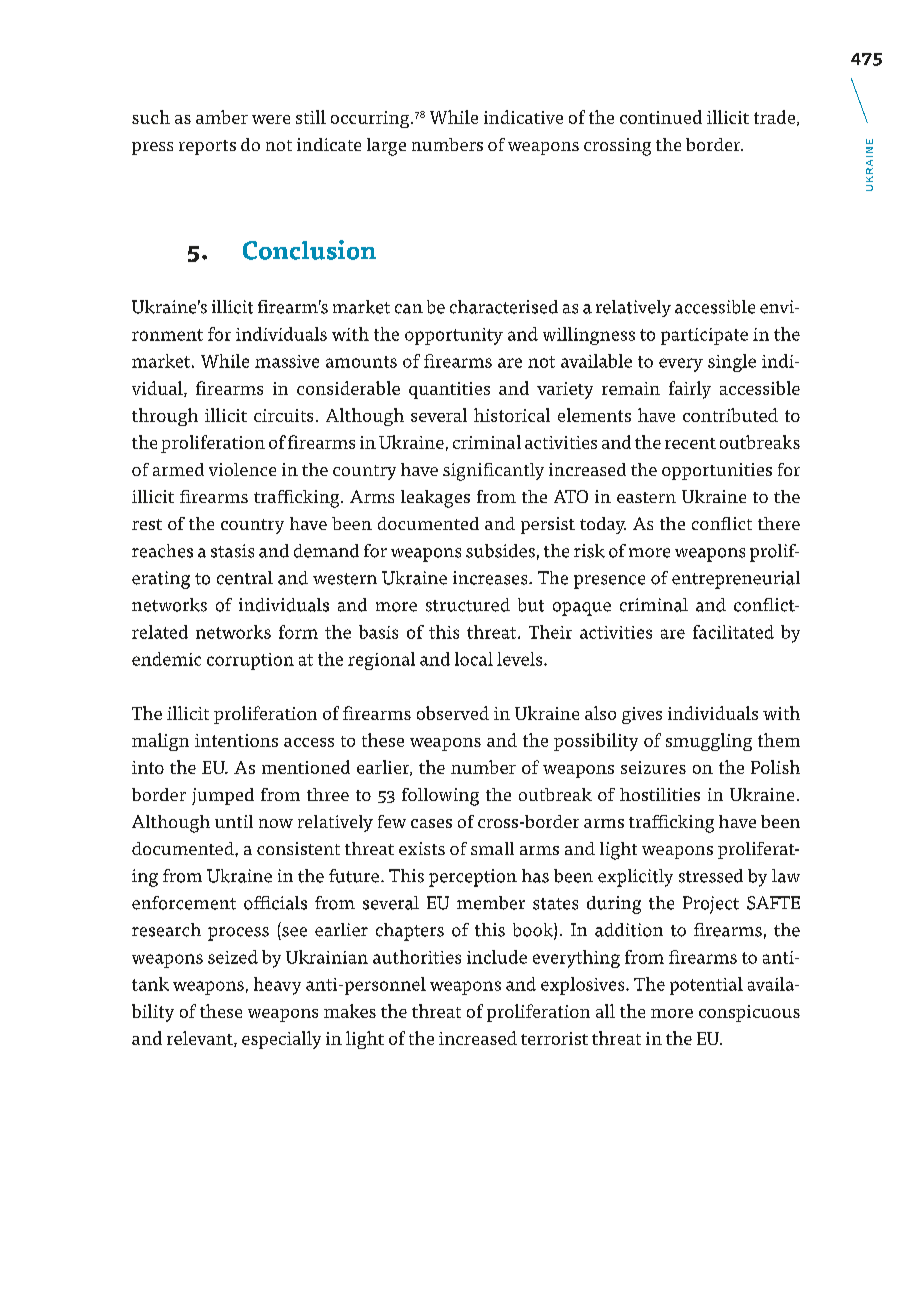 The height and width of the page is (1316, 921). Describe the element at coordinates (245, 578) in the page. I see `central` at that location.
